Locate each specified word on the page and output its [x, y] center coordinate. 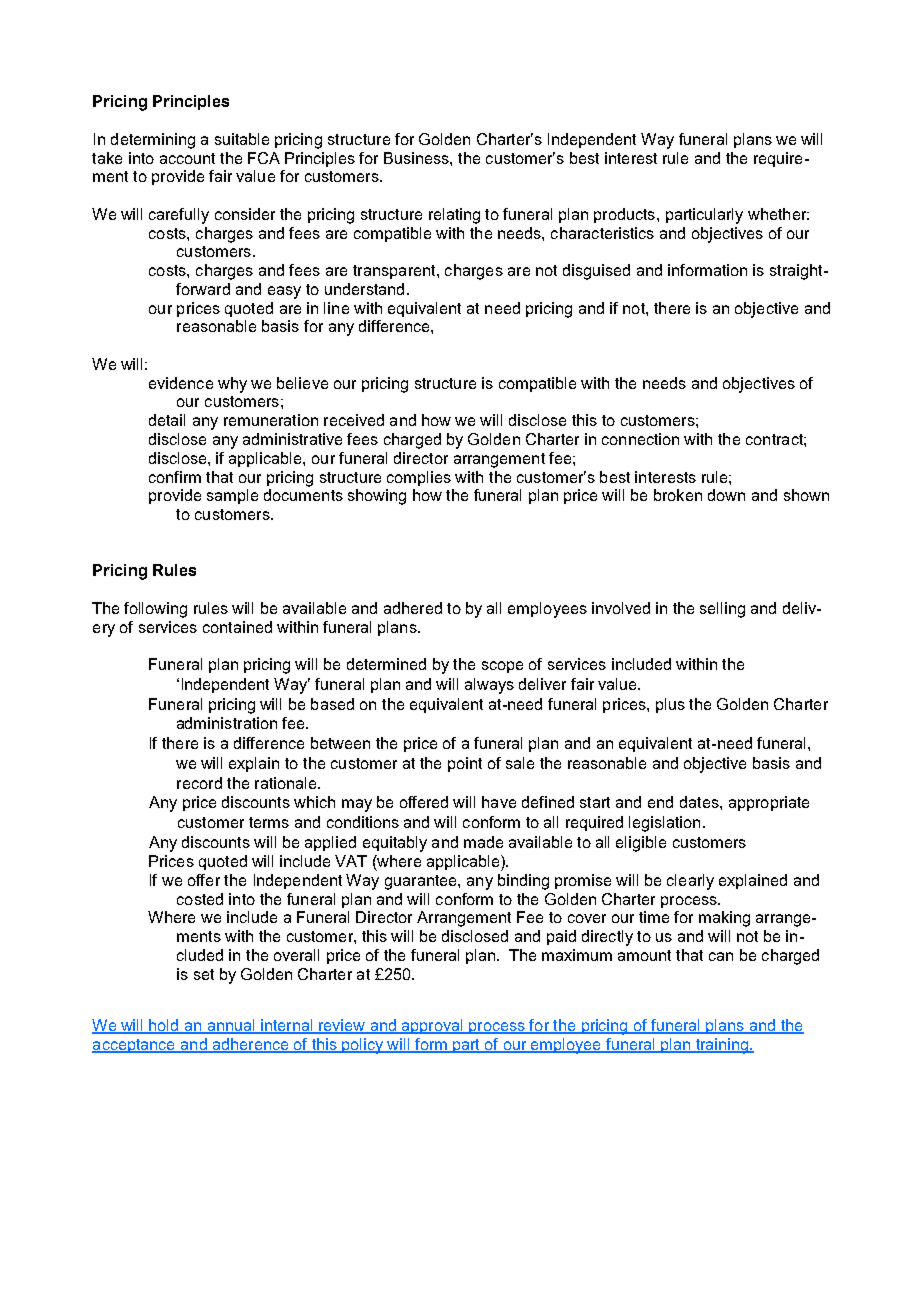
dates [700, 802]
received [354, 420]
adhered [413, 608]
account [187, 158]
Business [417, 158]
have [499, 802]
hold [164, 1026]
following [155, 610]
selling [722, 610]
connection [640, 439]
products [624, 215]
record [199, 783]
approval [432, 1026]
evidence [181, 383]
